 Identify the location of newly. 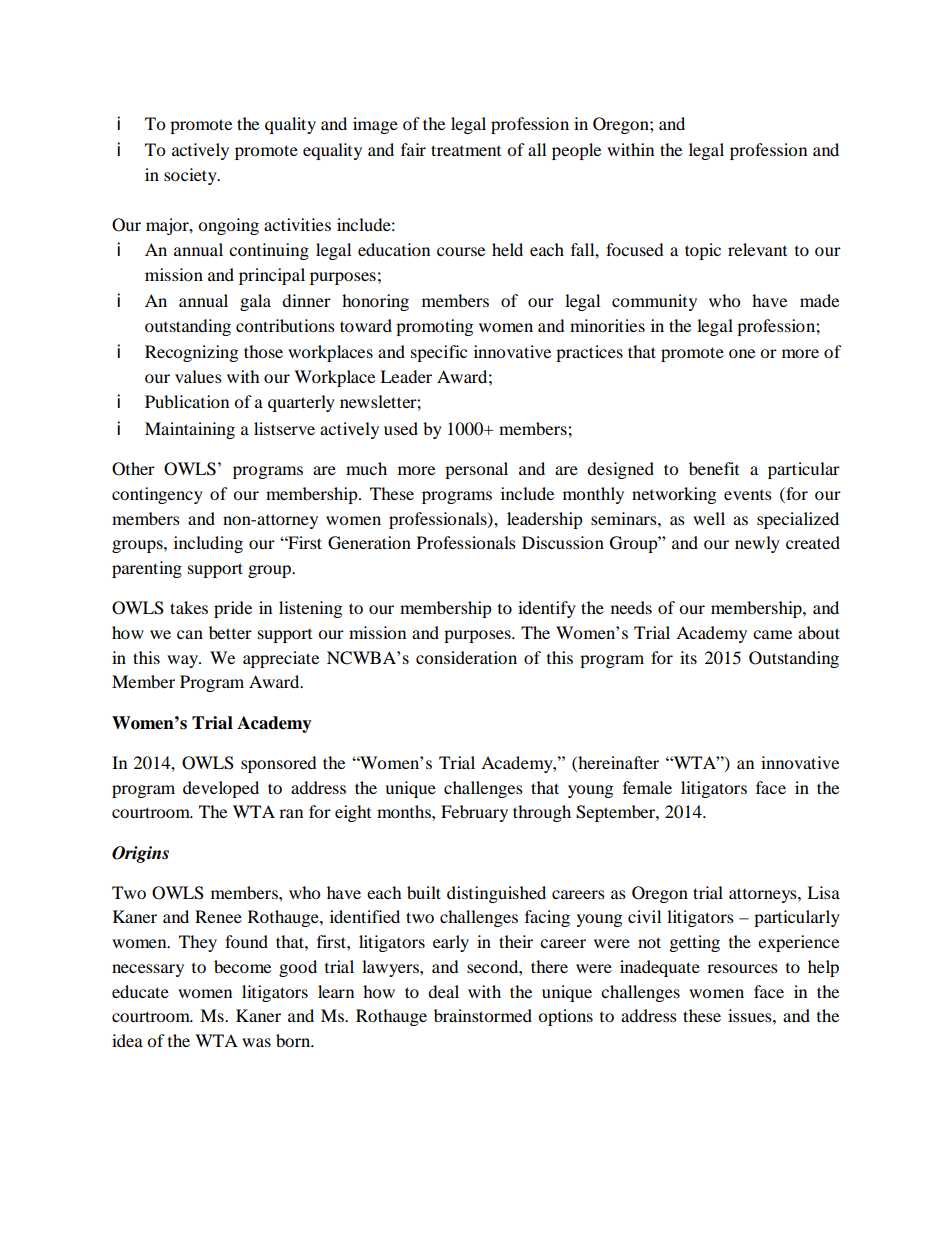
(757, 544).
